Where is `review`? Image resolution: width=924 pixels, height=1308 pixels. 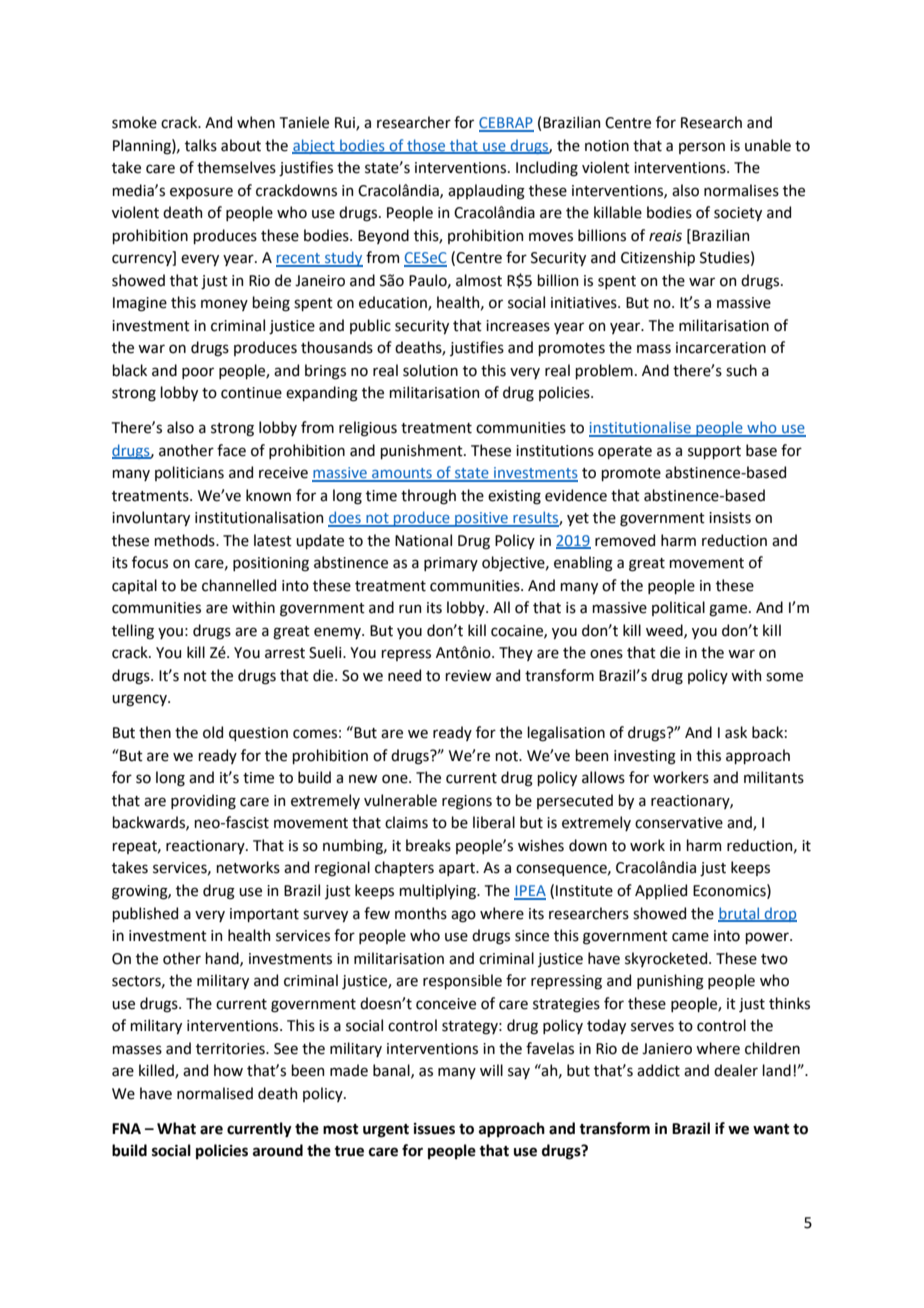 review is located at coordinates (468, 676).
